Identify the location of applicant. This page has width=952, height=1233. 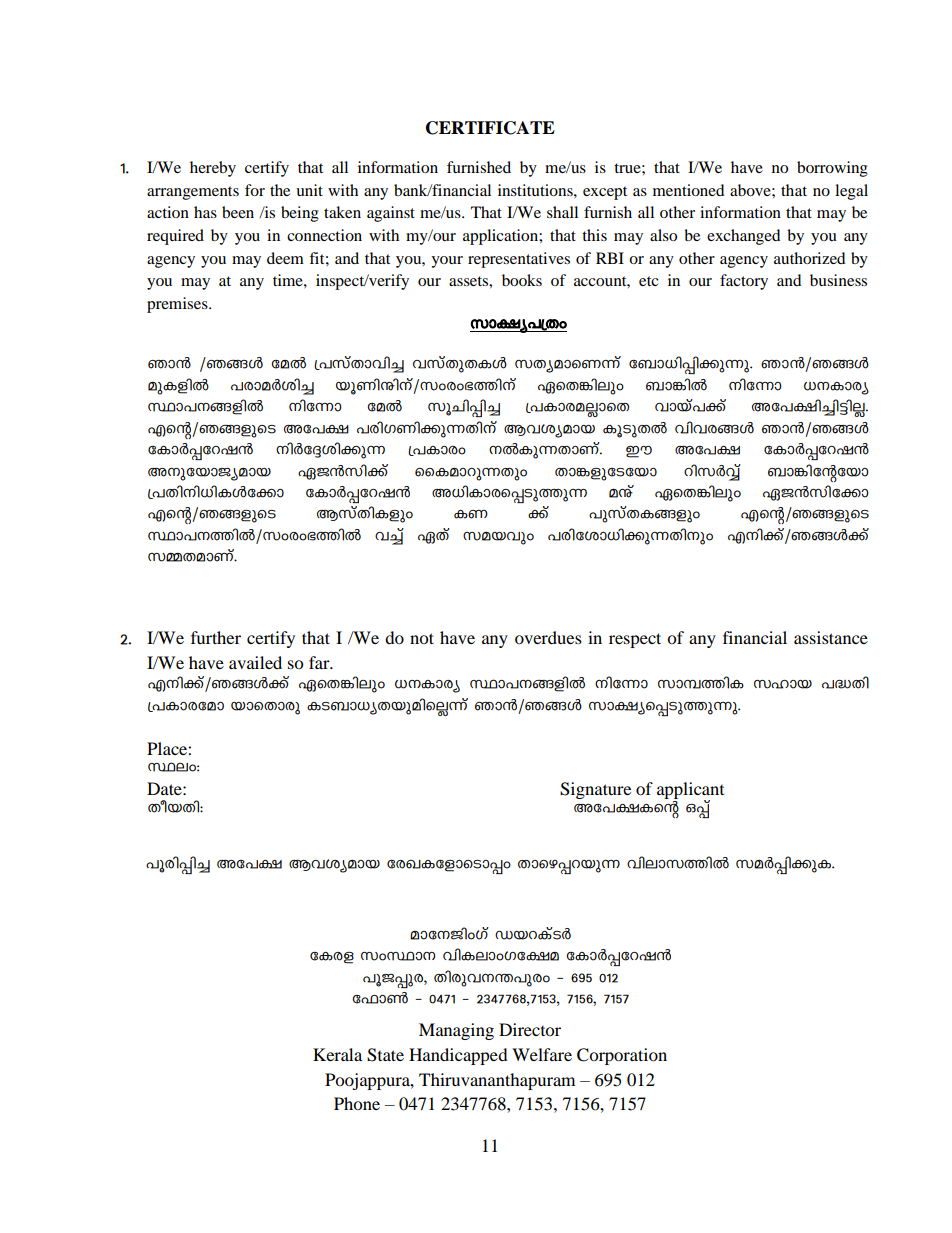
(690, 792).
